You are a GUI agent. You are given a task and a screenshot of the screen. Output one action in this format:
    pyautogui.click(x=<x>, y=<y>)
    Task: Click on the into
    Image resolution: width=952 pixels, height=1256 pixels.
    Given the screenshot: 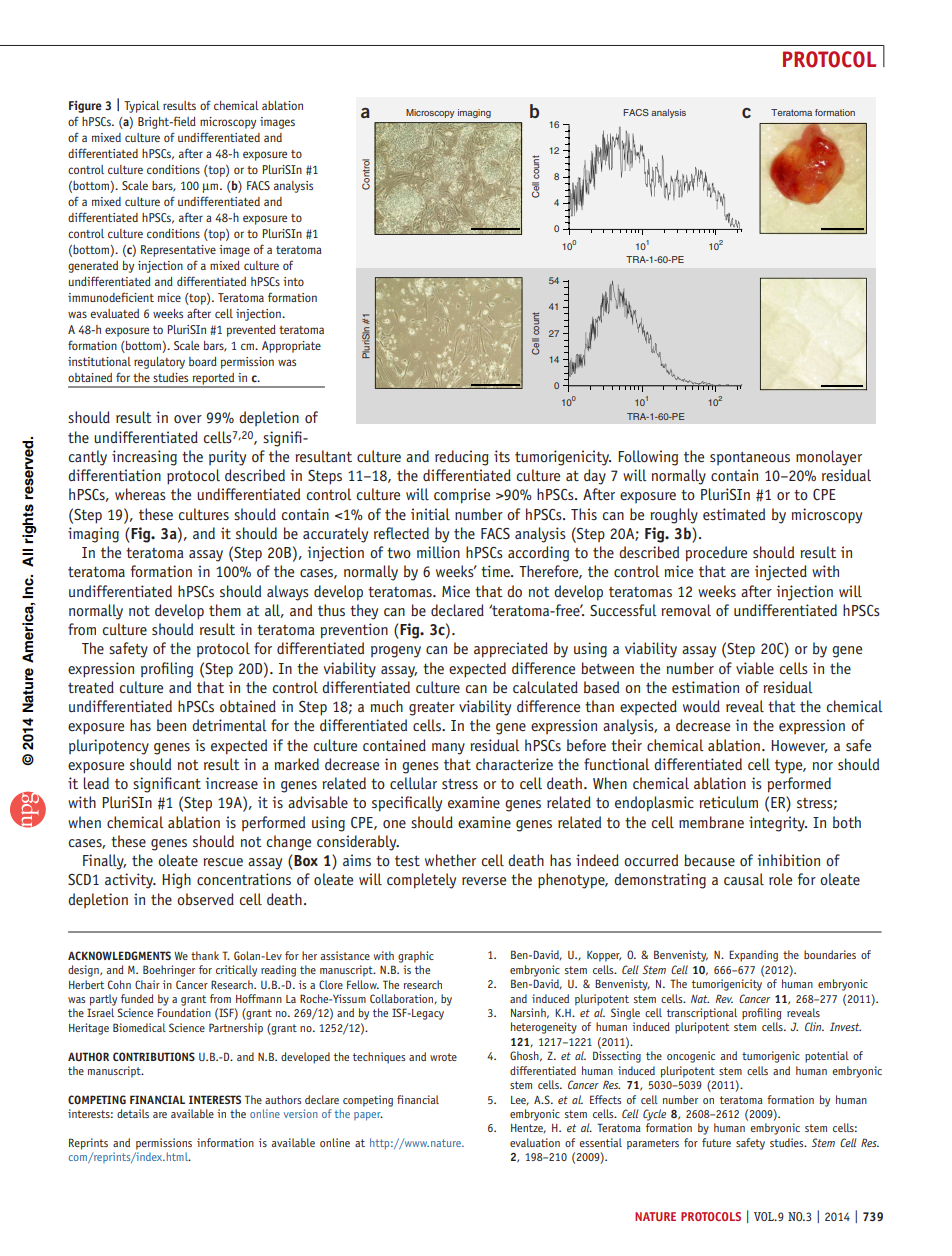 What is the action you would take?
    pyautogui.click(x=293, y=281)
